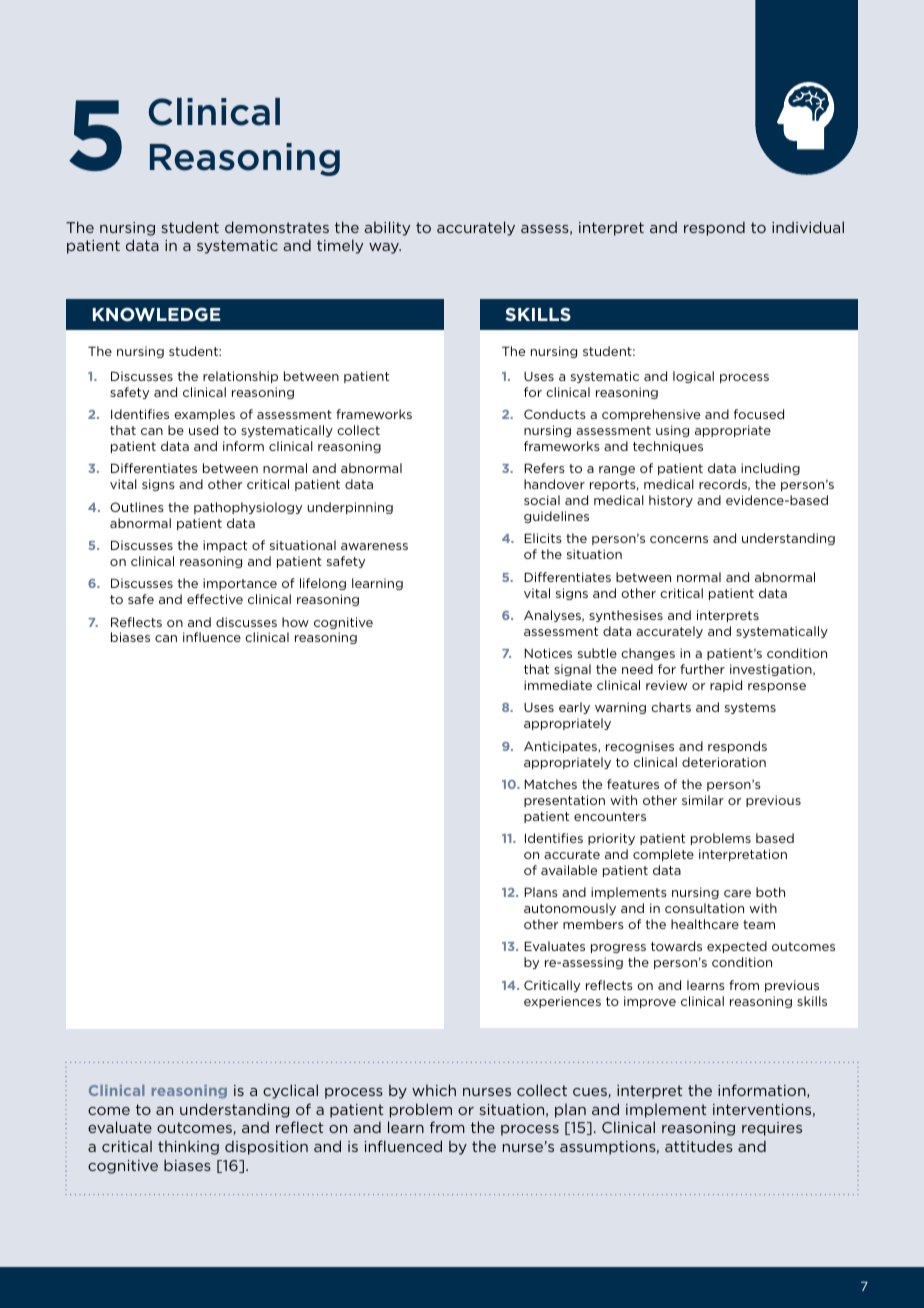  Describe the element at coordinates (808, 227) in the page. I see `individual` at that location.
